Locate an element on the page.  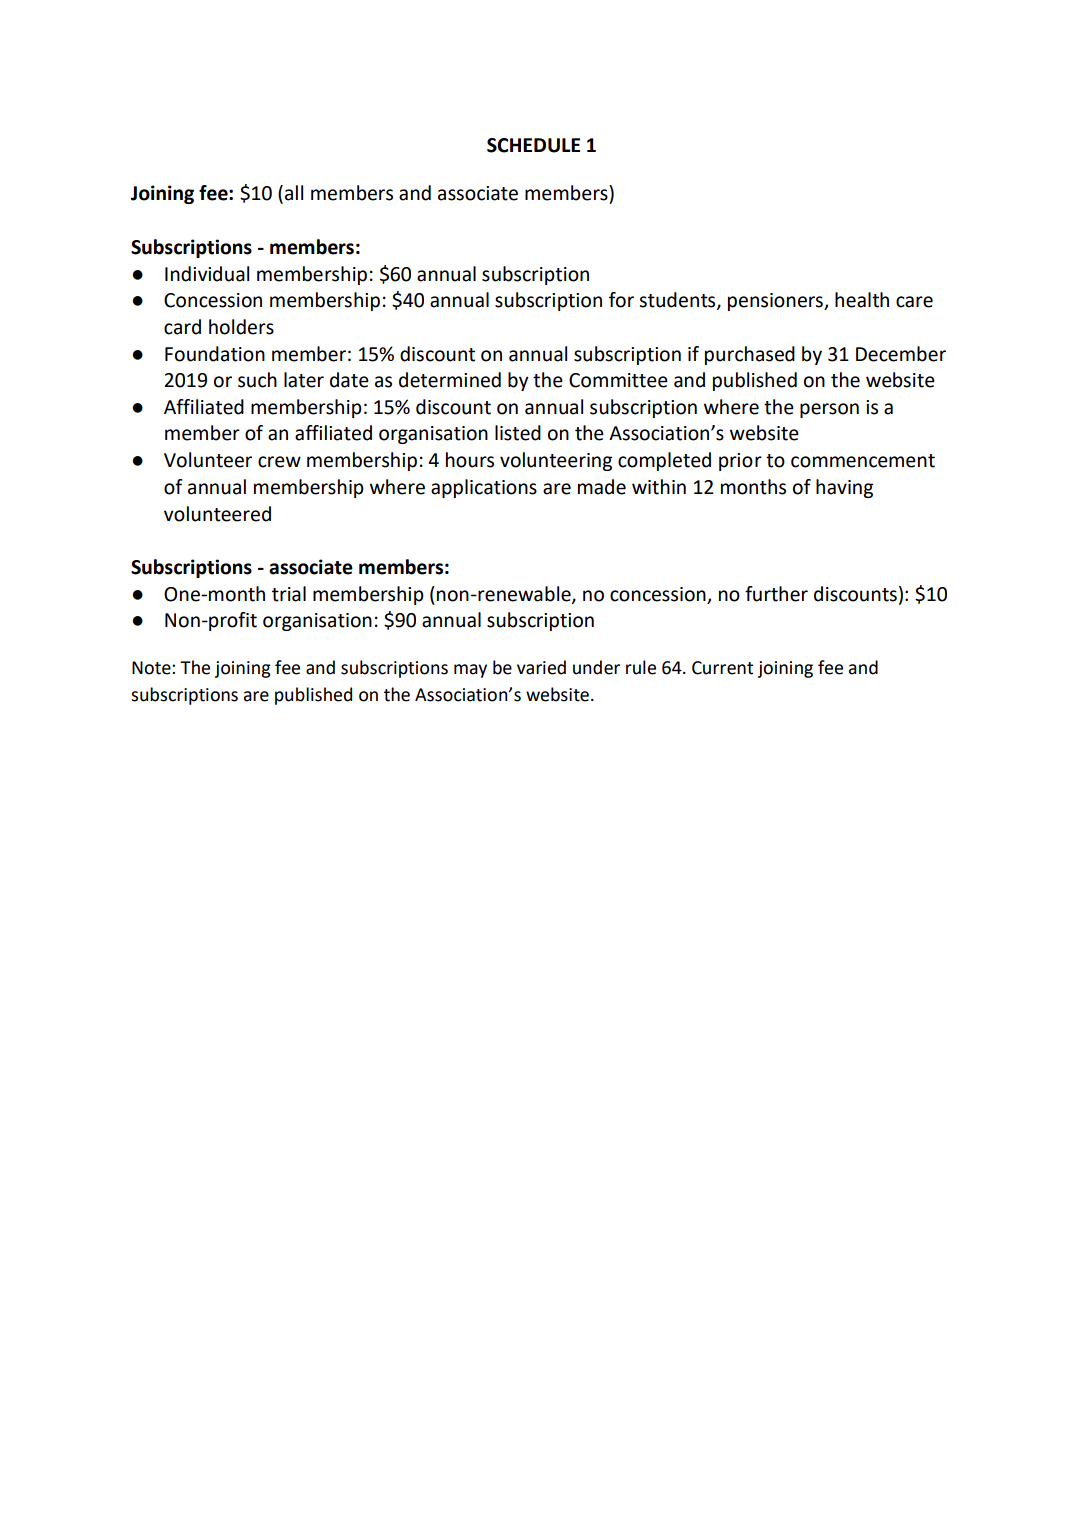
applications is located at coordinates (484, 488).
